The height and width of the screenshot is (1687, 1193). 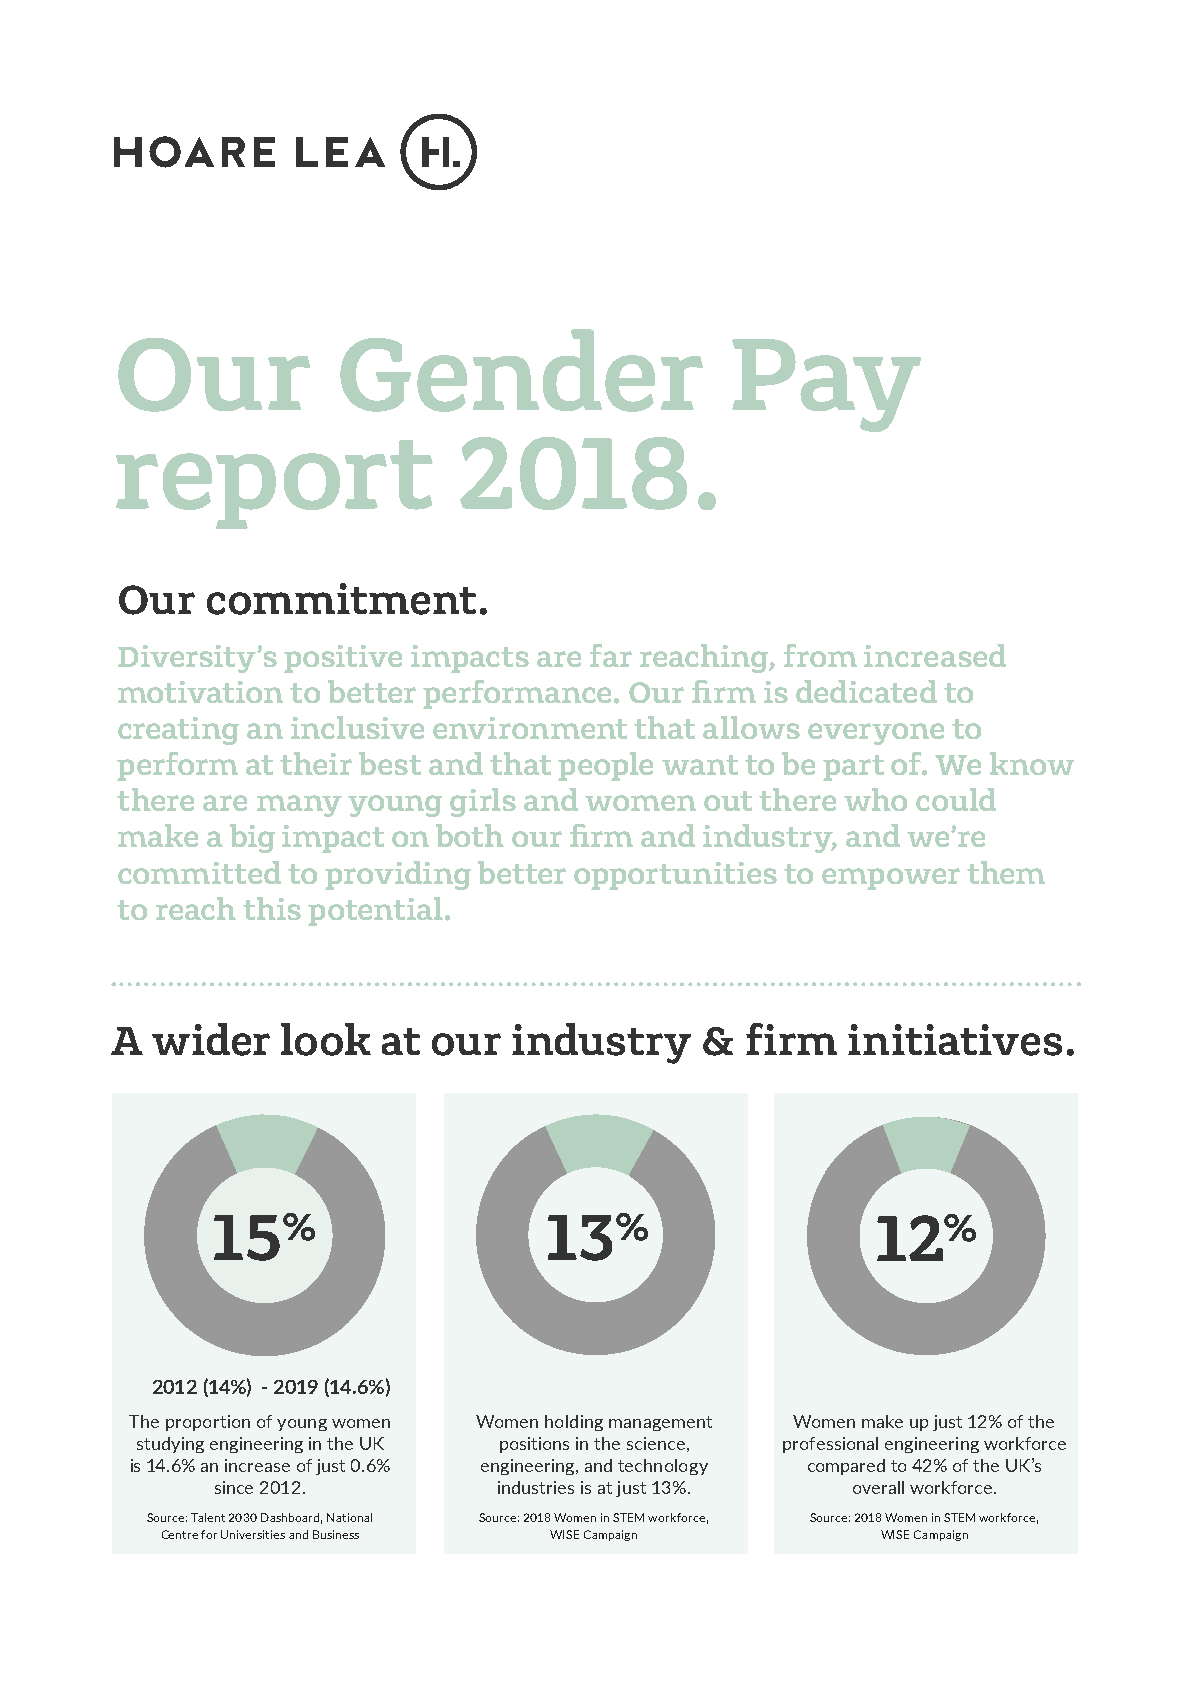 What do you see at coordinates (274, 484) in the screenshot?
I see `report` at bounding box center [274, 484].
